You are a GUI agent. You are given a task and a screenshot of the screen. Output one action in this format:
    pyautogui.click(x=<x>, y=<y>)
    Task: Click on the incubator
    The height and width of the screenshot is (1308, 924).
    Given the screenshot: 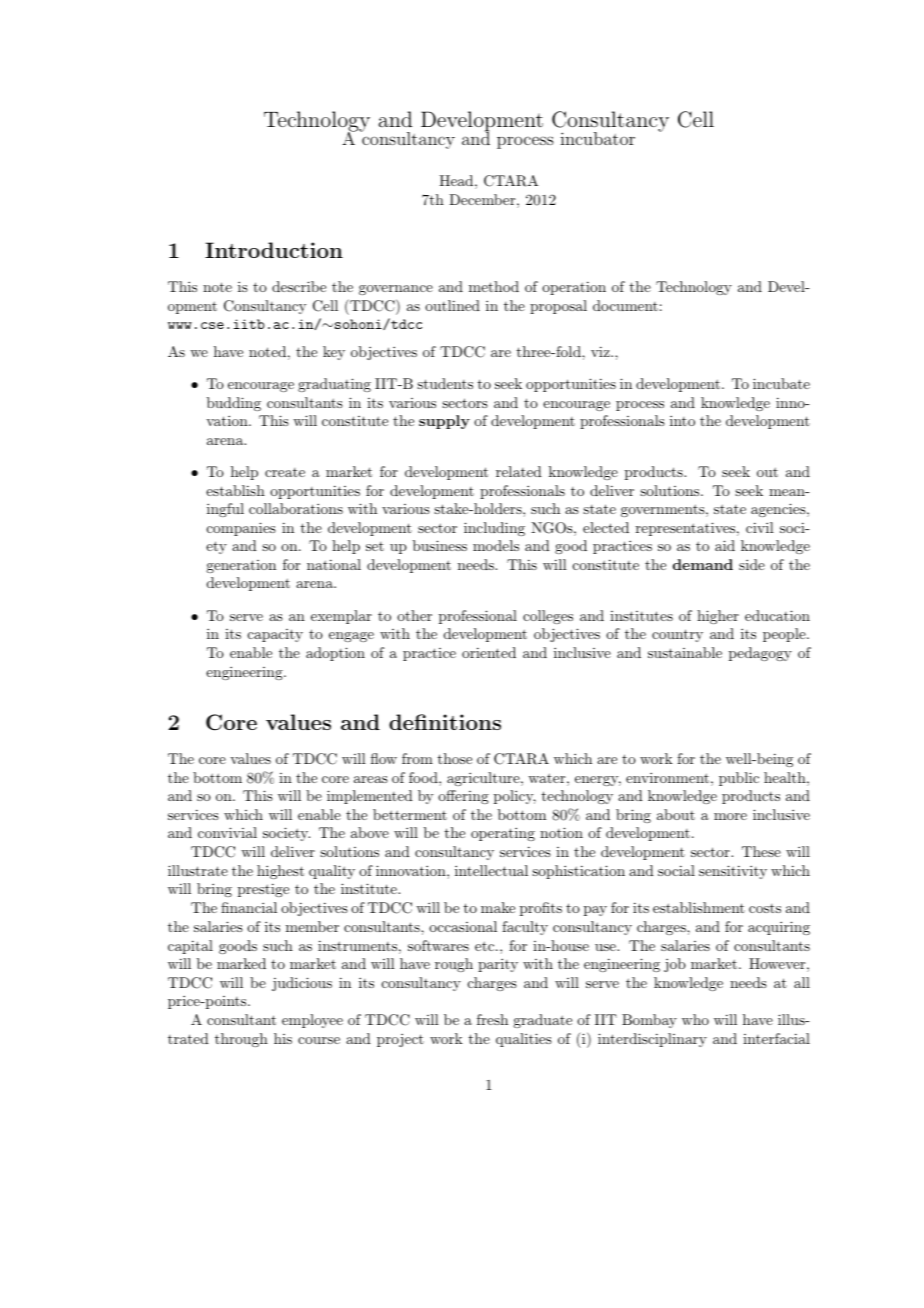 What is the action you would take?
    pyautogui.click(x=597, y=138)
